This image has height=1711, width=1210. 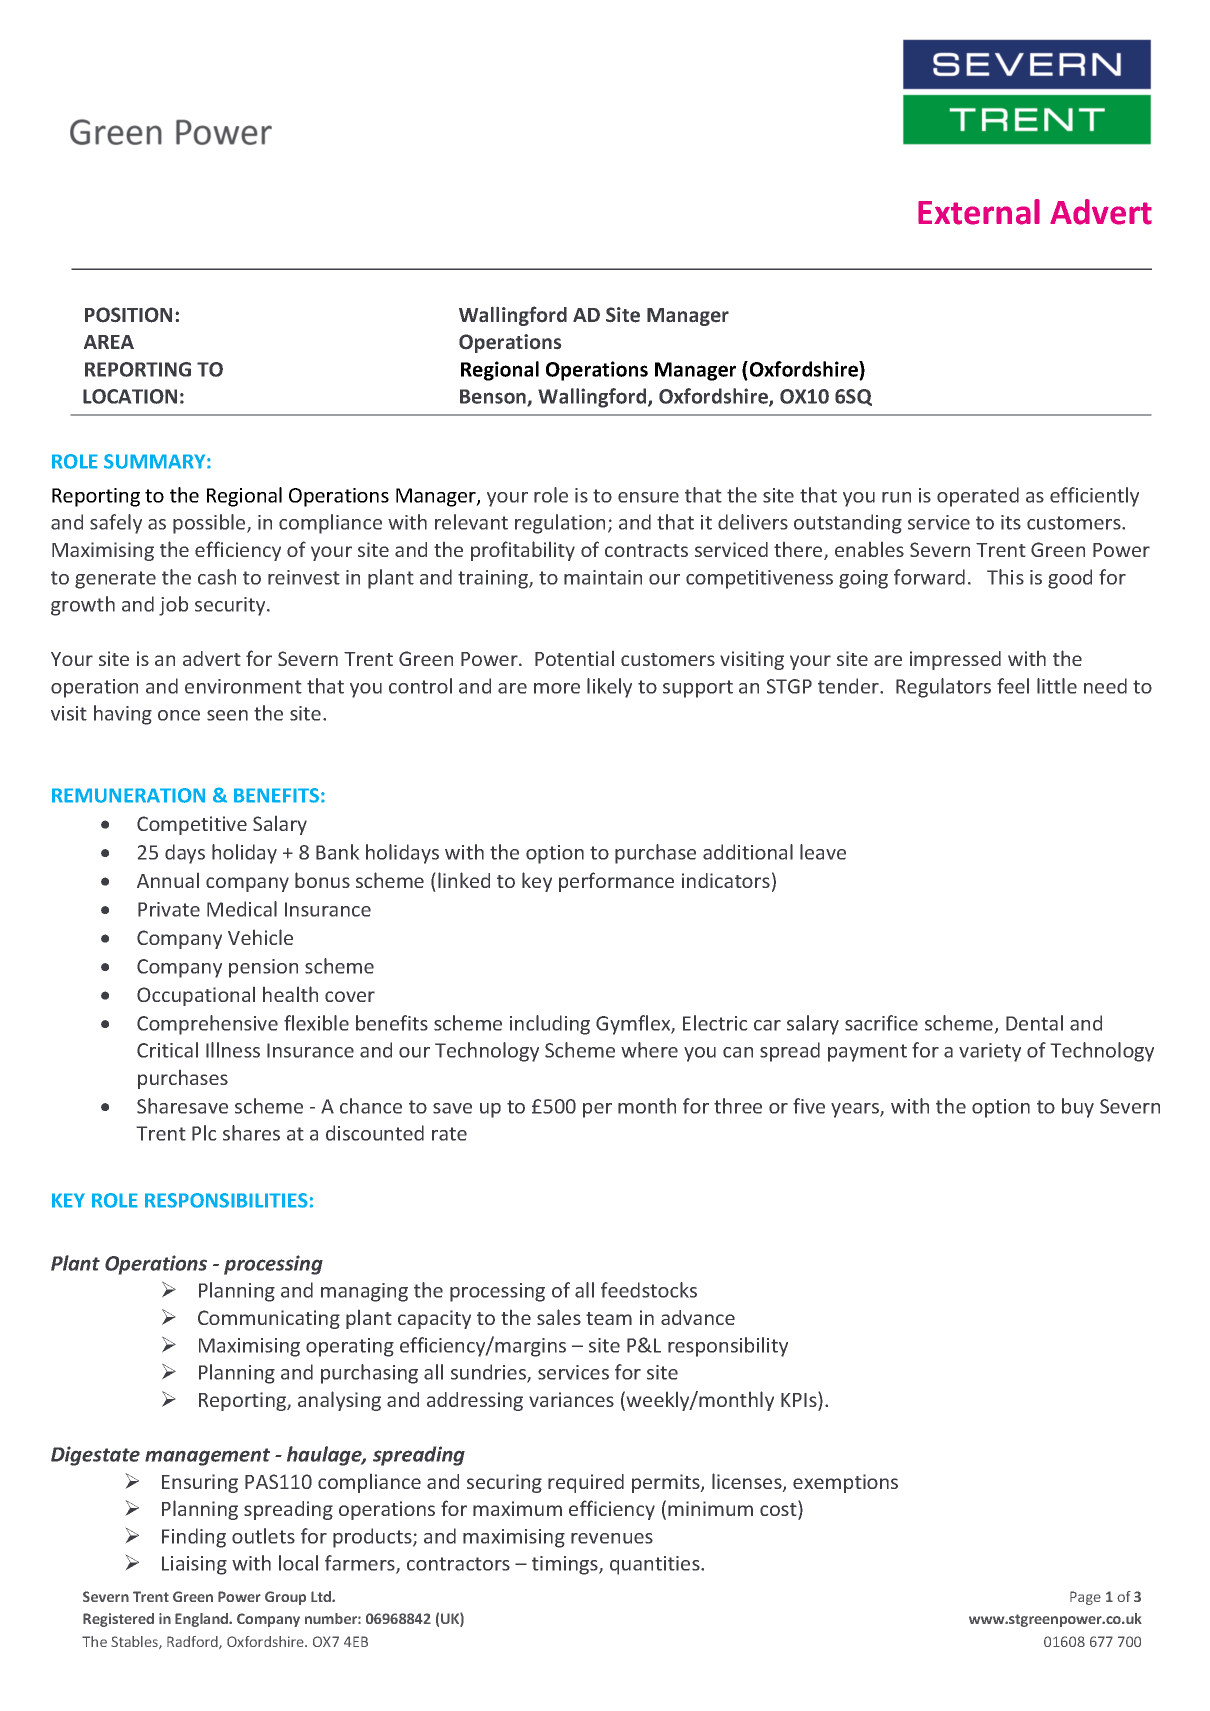 What do you see at coordinates (227, 715) in the image?
I see `seen` at bounding box center [227, 715].
